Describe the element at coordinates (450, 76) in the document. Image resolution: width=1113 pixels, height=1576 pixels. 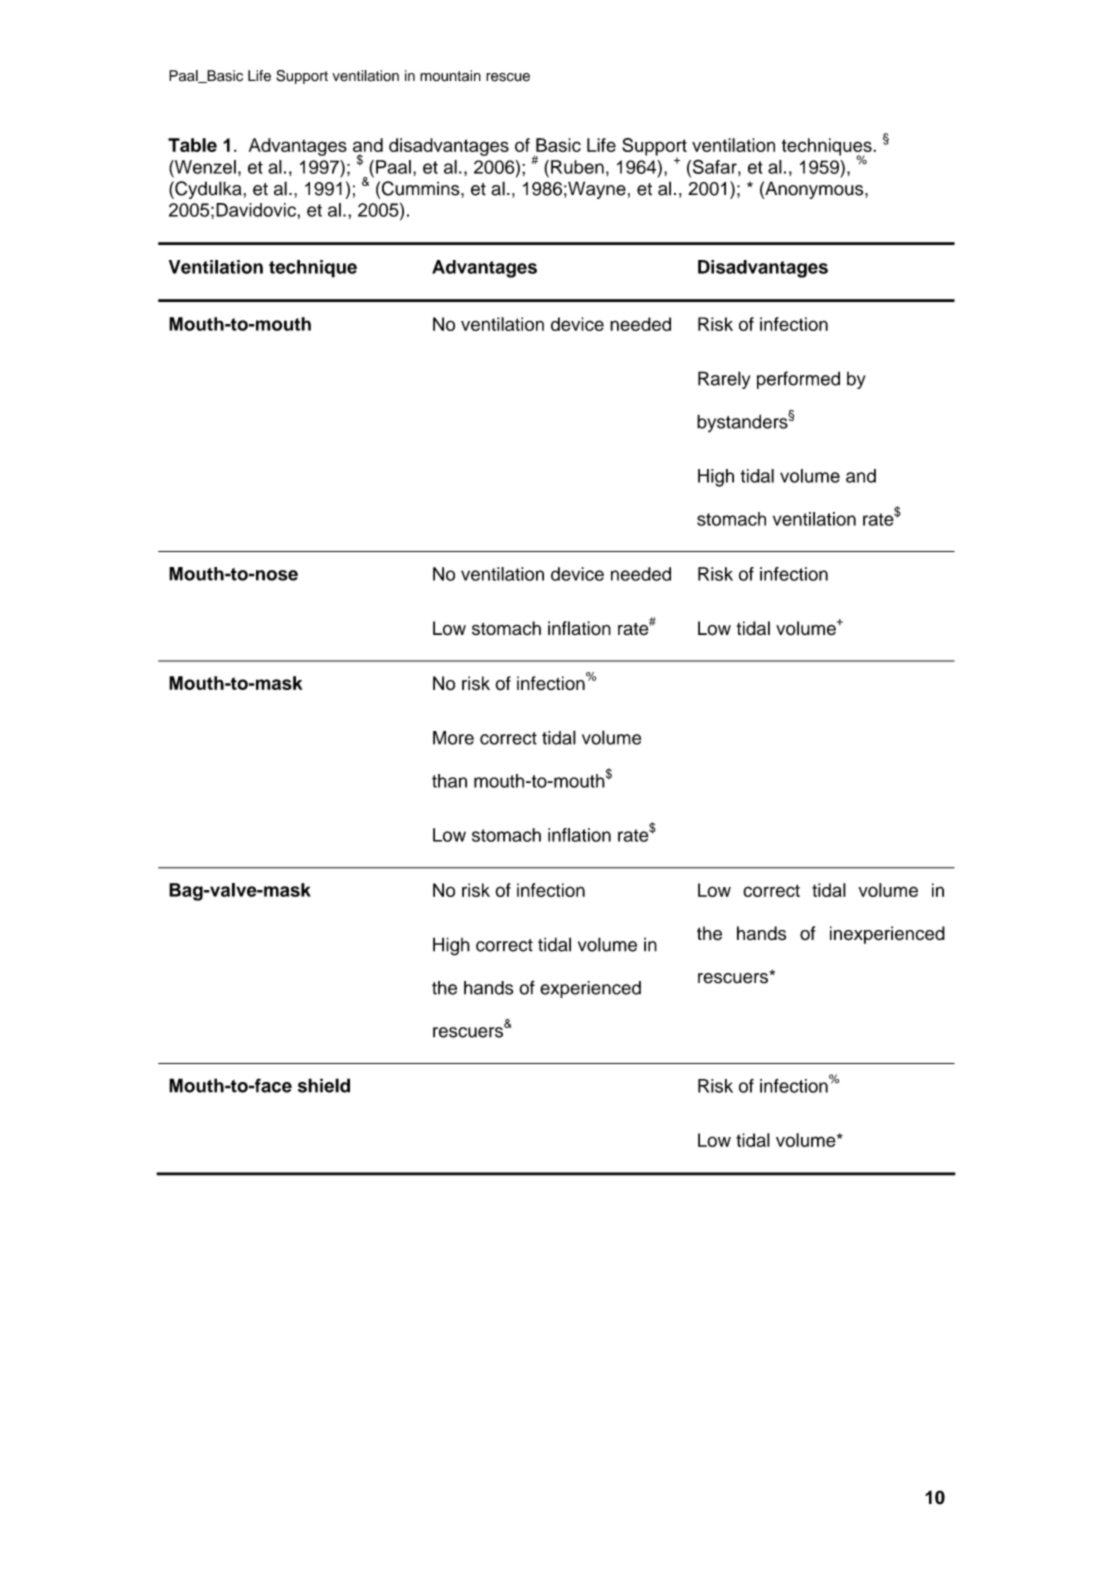
I see `mountain` at that location.
